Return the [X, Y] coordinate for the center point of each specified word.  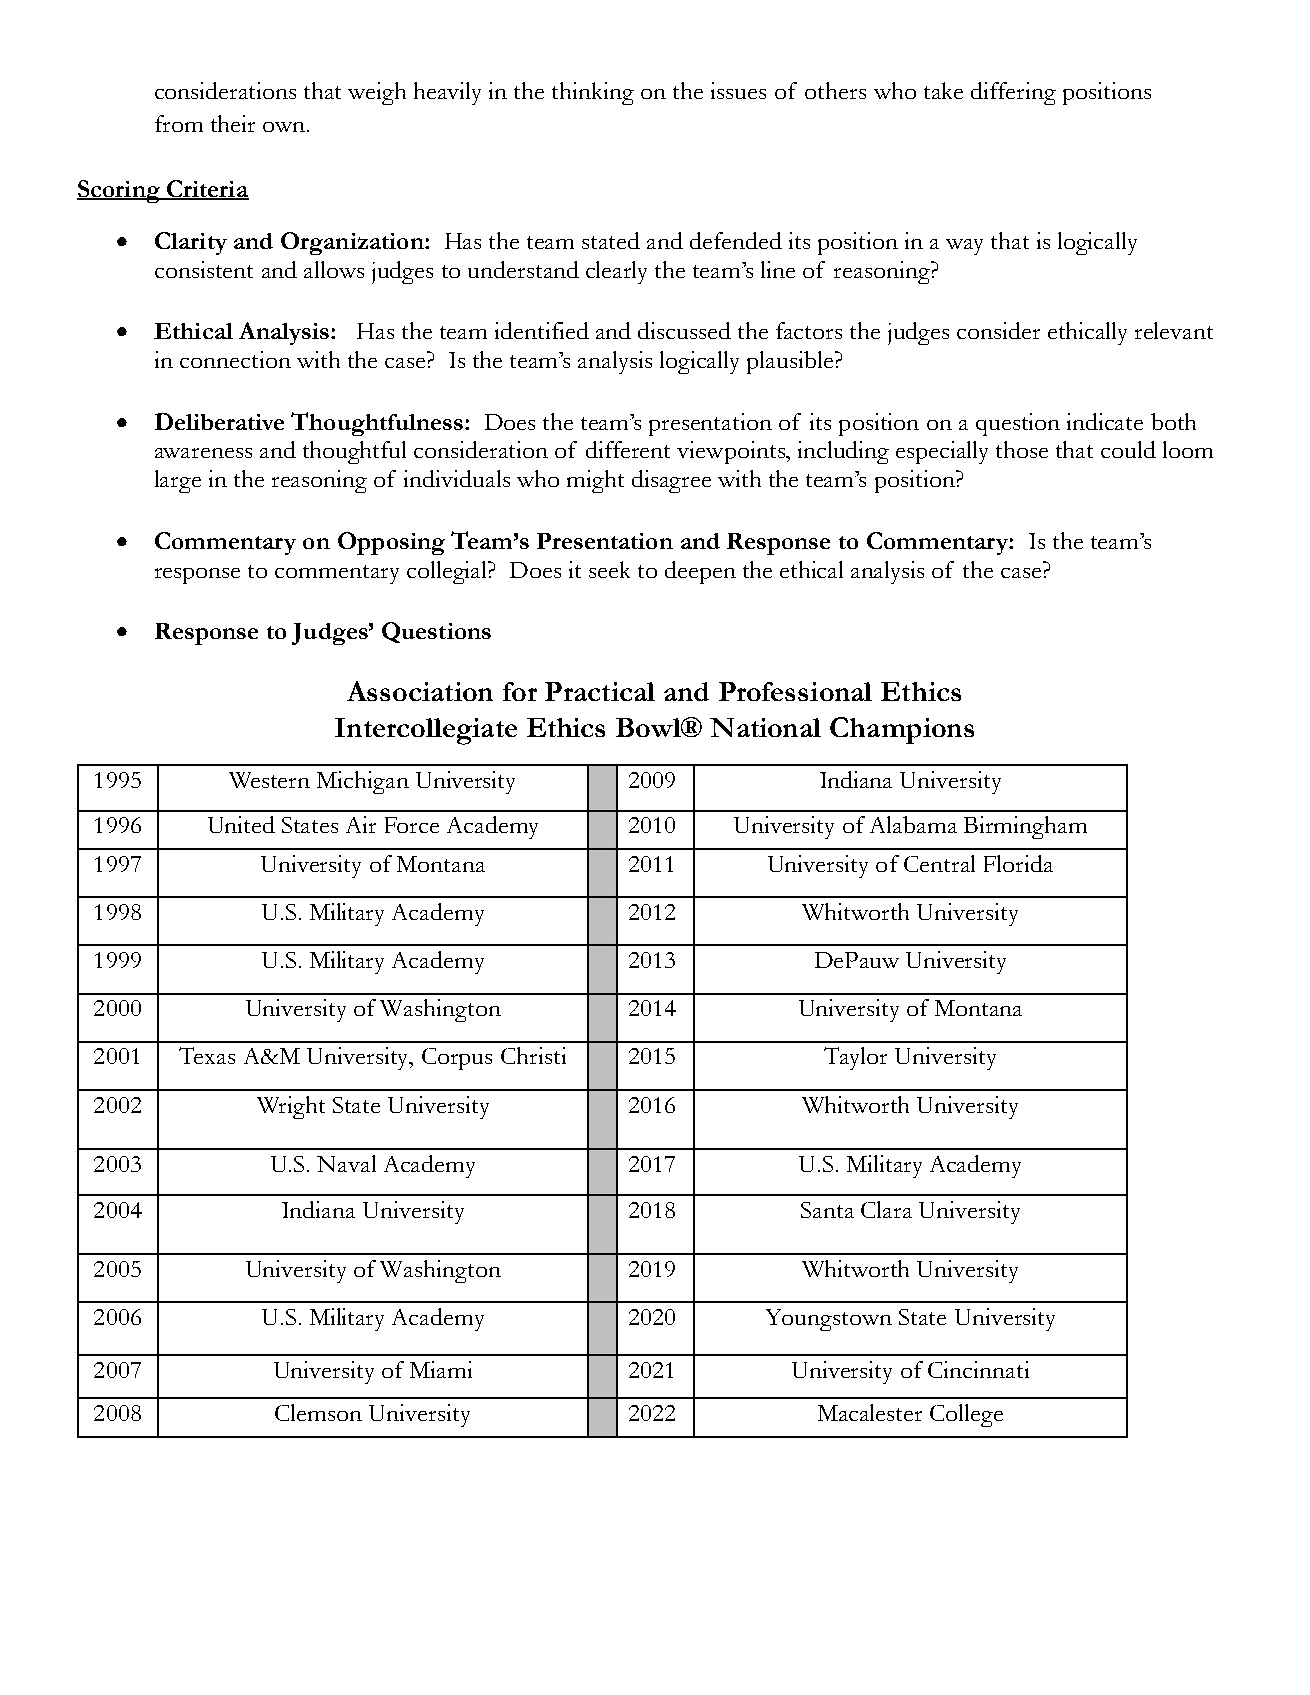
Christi [533, 1055]
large [178, 481]
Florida [1018, 863]
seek [609, 569]
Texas [207, 1055]
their [233, 123]
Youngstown [829, 1320]
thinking [593, 93]
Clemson [318, 1412]
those [1022, 449]
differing [1013, 93]
